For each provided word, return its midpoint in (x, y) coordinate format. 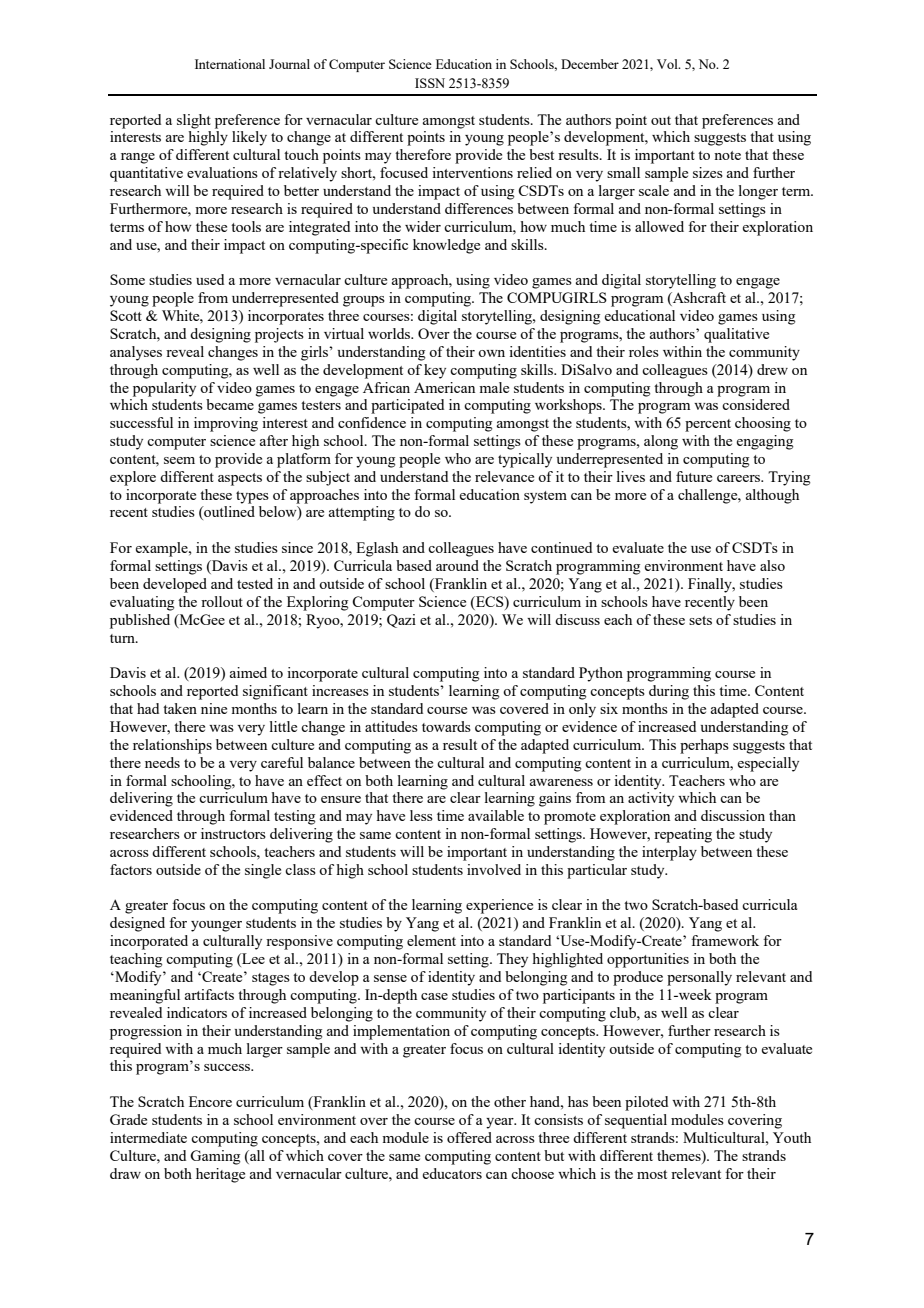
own (491, 353)
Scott (126, 315)
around (457, 565)
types (252, 497)
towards (446, 726)
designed (137, 924)
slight (194, 121)
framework (725, 940)
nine (214, 708)
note (727, 155)
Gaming (215, 1157)
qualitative (736, 335)
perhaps (704, 746)
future (694, 476)
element (431, 940)
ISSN (430, 83)
